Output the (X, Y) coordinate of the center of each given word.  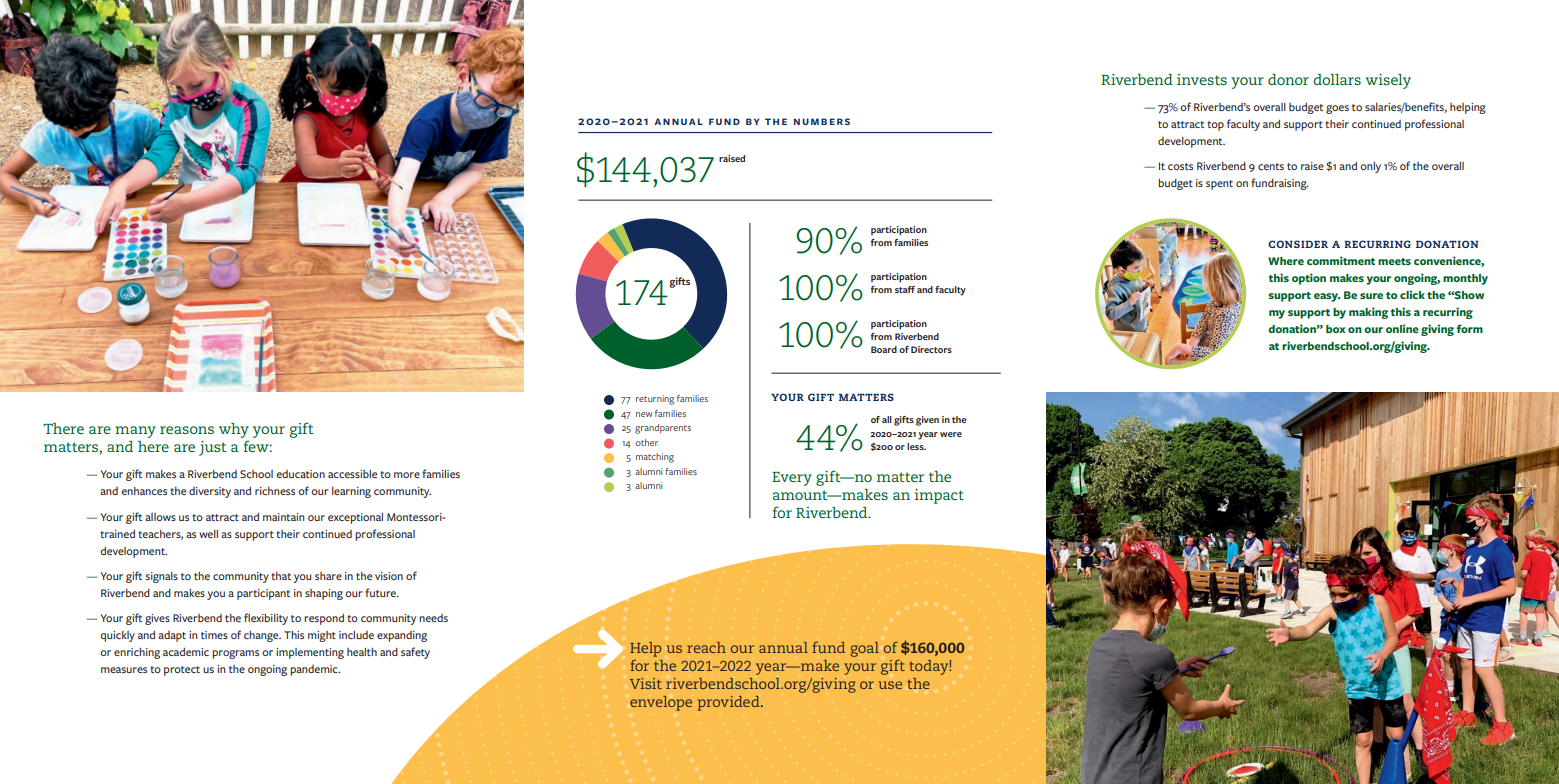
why (234, 430)
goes (1337, 109)
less (916, 446)
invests (1202, 79)
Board (884, 349)
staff (905, 289)
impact (939, 496)
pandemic (315, 670)
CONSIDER (1298, 244)
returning (655, 400)
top (1215, 126)
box (1335, 329)
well (208, 534)
